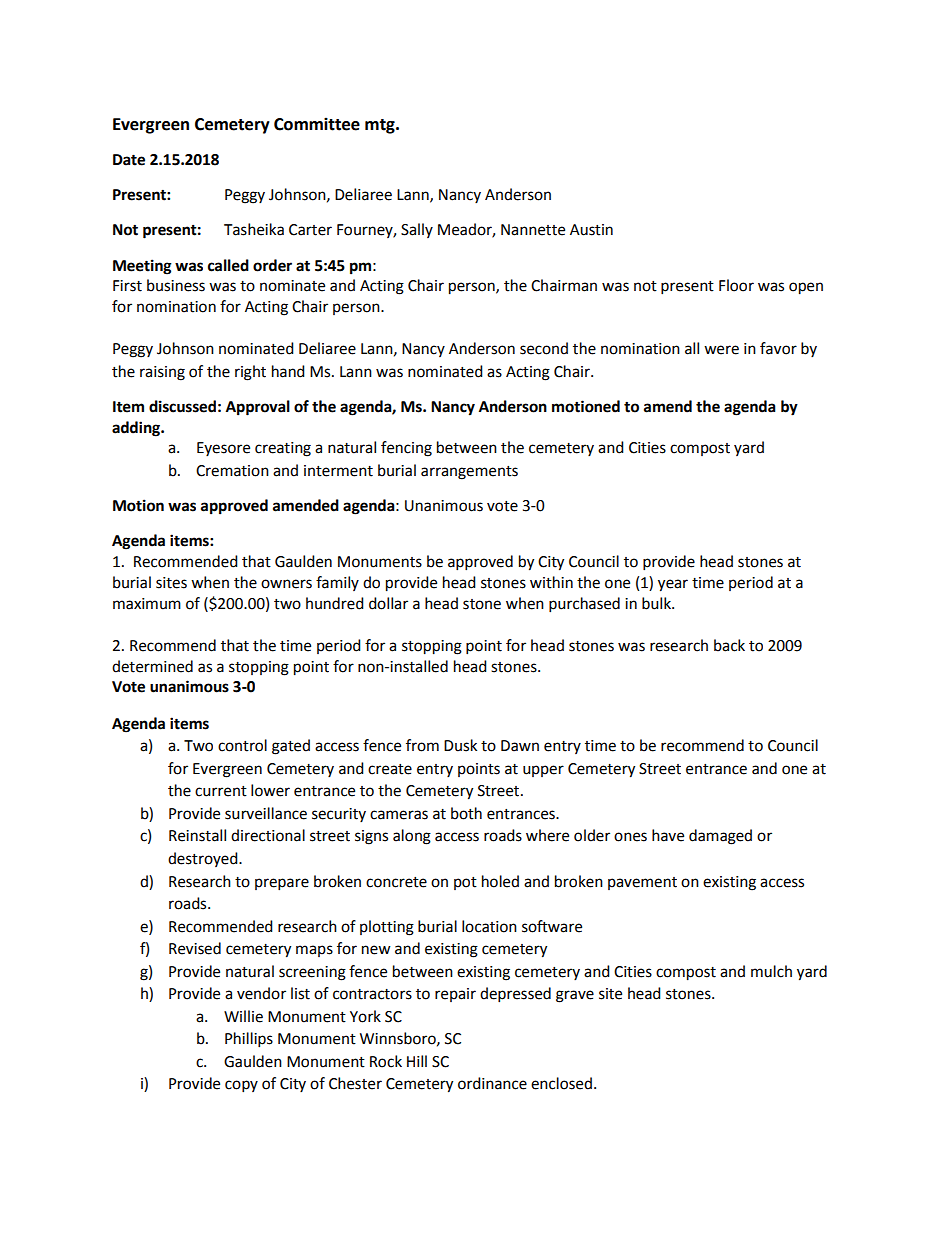  What do you see at coordinates (381, 126) in the screenshot?
I see `mtg` at bounding box center [381, 126].
